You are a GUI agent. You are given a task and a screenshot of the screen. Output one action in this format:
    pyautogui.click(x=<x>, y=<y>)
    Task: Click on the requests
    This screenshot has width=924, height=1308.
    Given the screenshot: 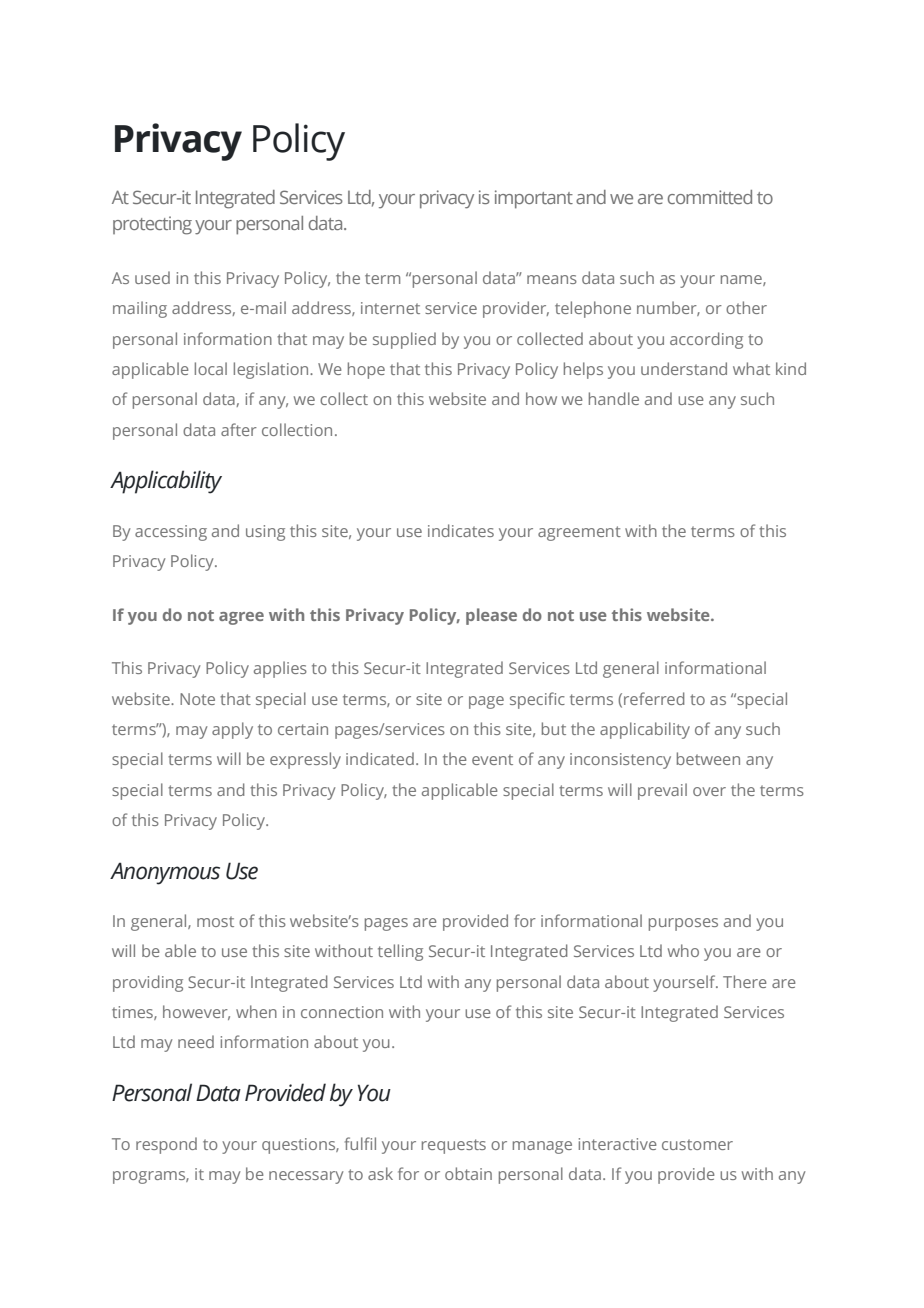 What is the action you would take?
    pyautogui.click(x=454, y=1146)
